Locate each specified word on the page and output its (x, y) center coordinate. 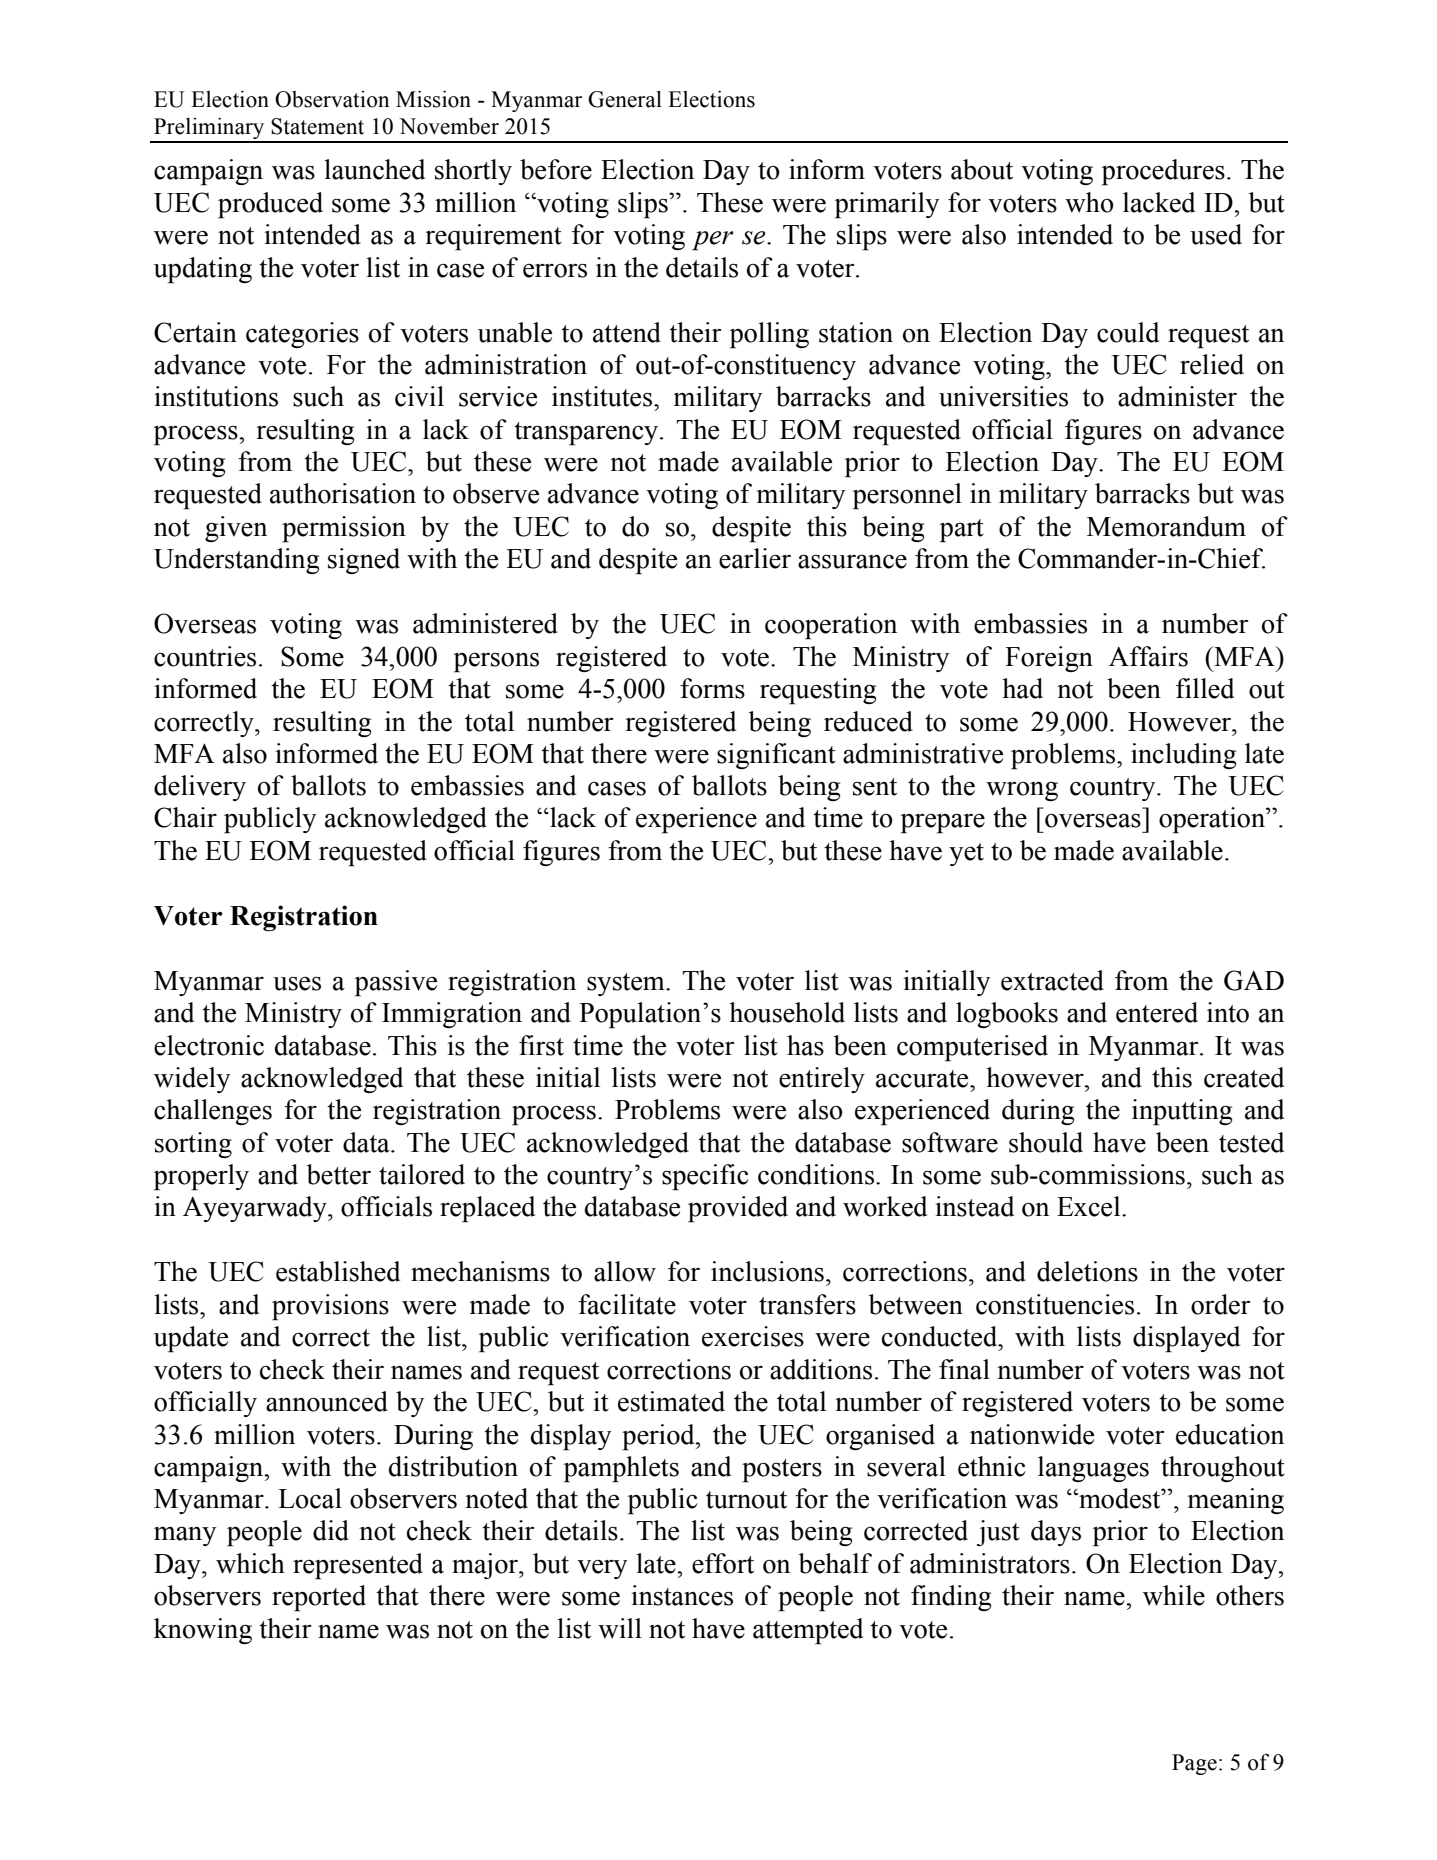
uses (297, 984)
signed (364, 561)
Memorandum (1166, 526)
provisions (330, 1307)
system (627, 984)
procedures (1163, 172)
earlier (755, 558)
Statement (317, 126)
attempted (808, 1631)
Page (1194, 1764)
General (625, 99)
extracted (1052, 980)
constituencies (1055, 1304)
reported (319, 1598)
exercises (753, 1336)
